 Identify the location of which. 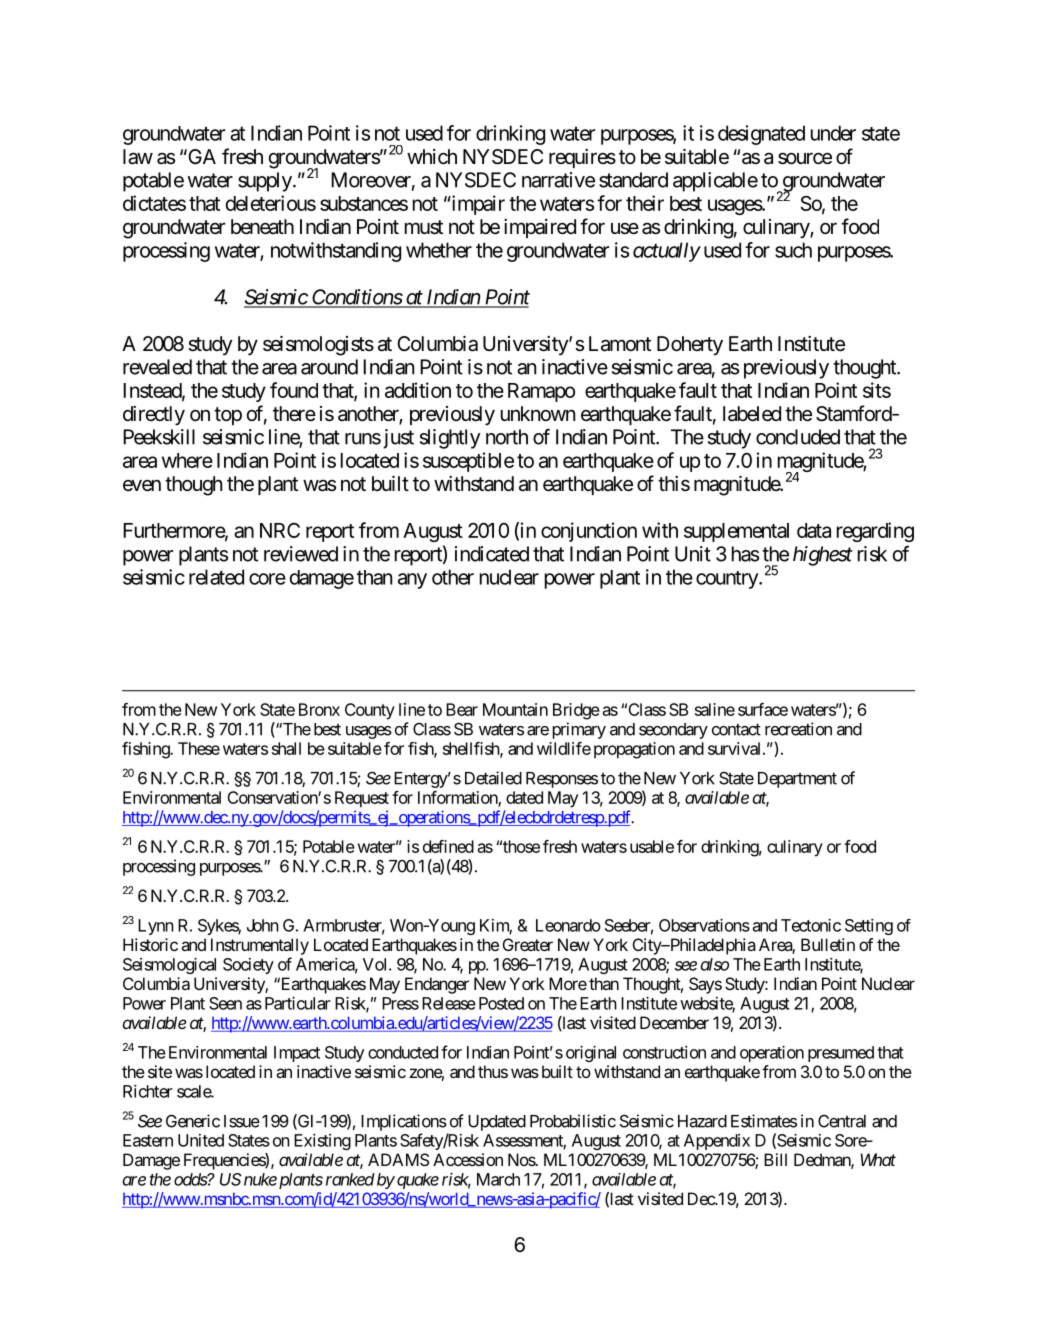
(432, 157).
